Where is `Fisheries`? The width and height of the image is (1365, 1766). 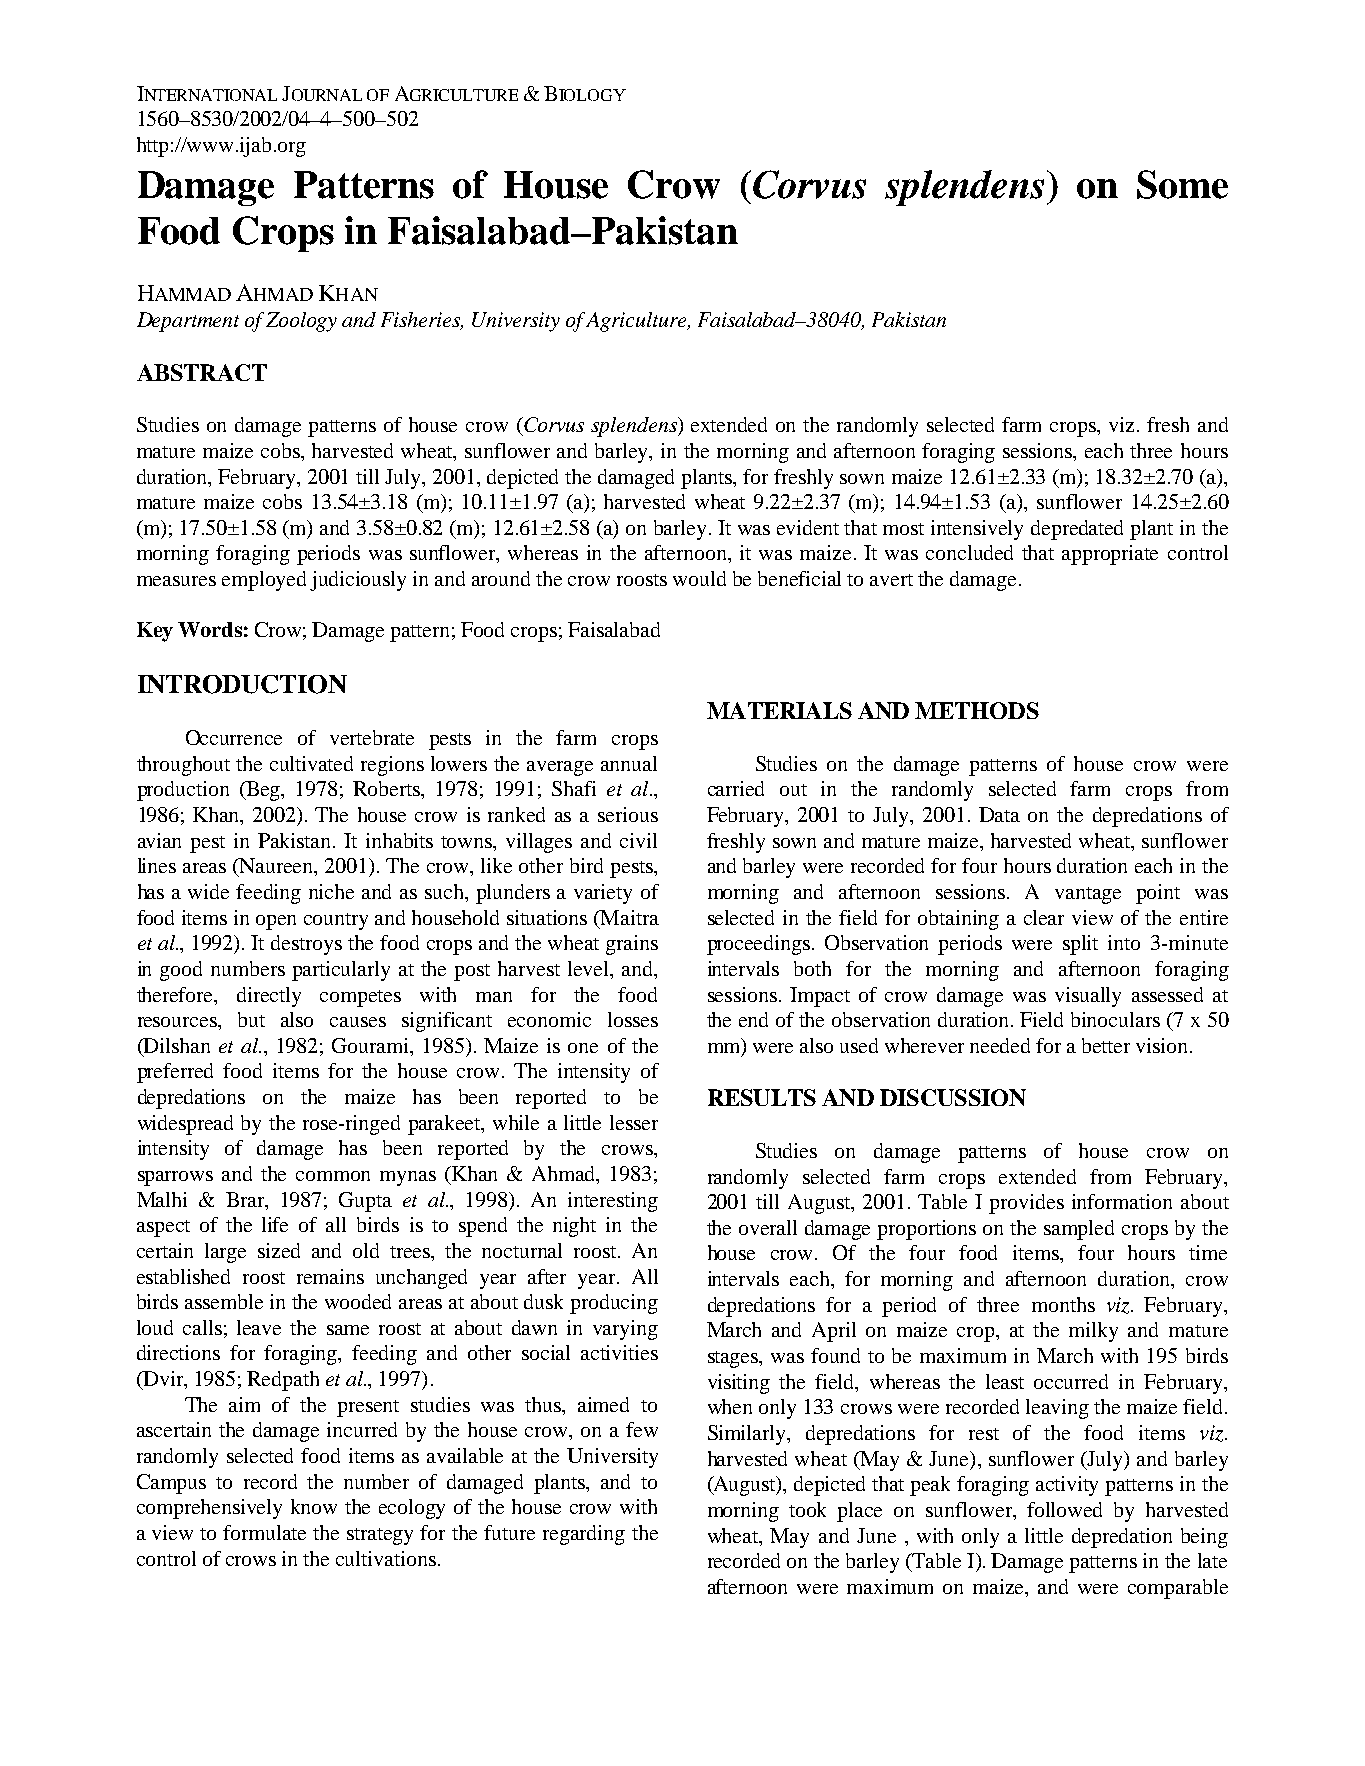
Fisheries is located at coordinates (422, 321).
